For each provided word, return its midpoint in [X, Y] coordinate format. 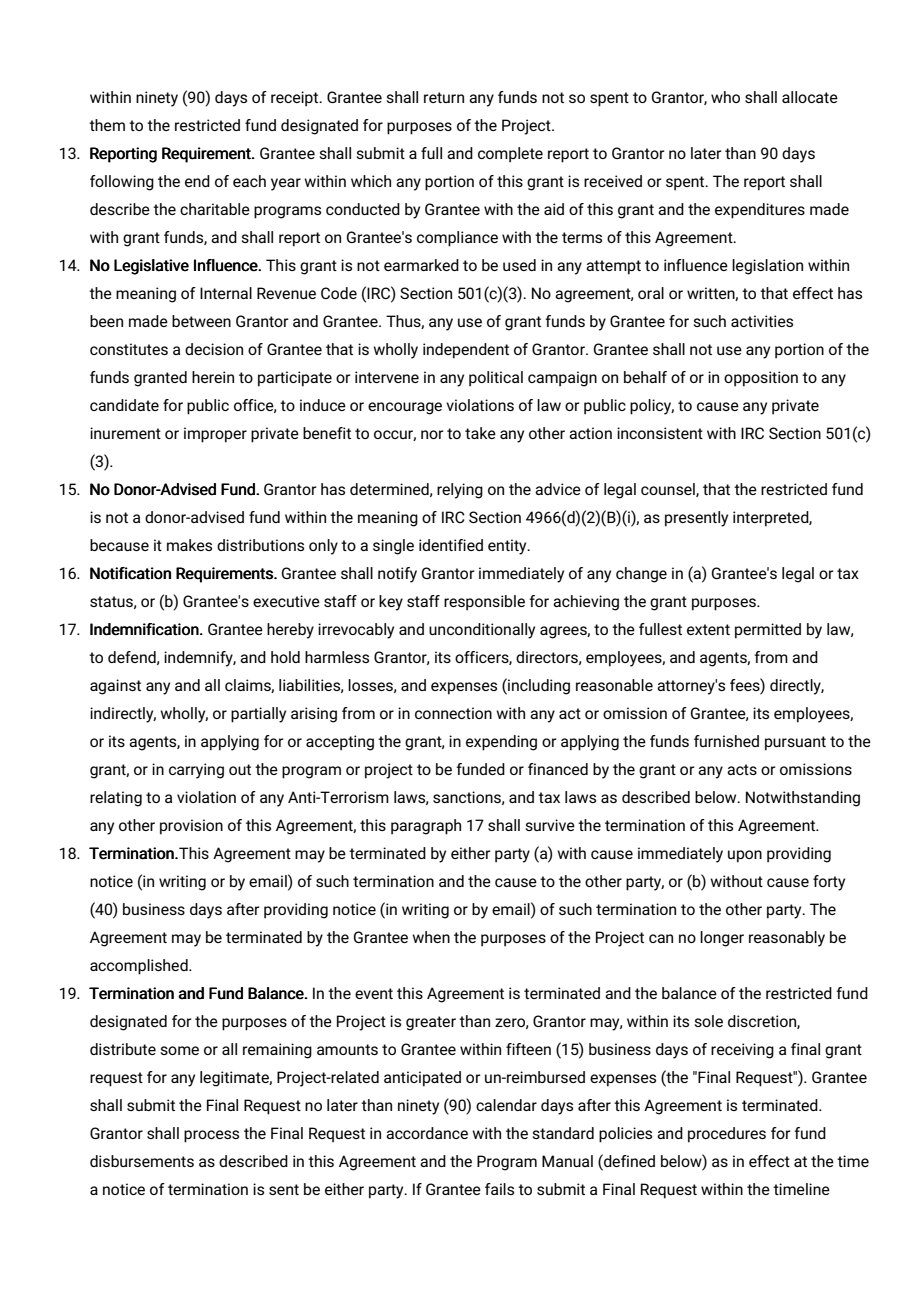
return [444, 97]
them [107, 125]
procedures [727, 1135]
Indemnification [145, 629]
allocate [810, 97]
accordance [427, 1133]
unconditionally [482, 631]
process [211, 1136]
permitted [768, 631]
